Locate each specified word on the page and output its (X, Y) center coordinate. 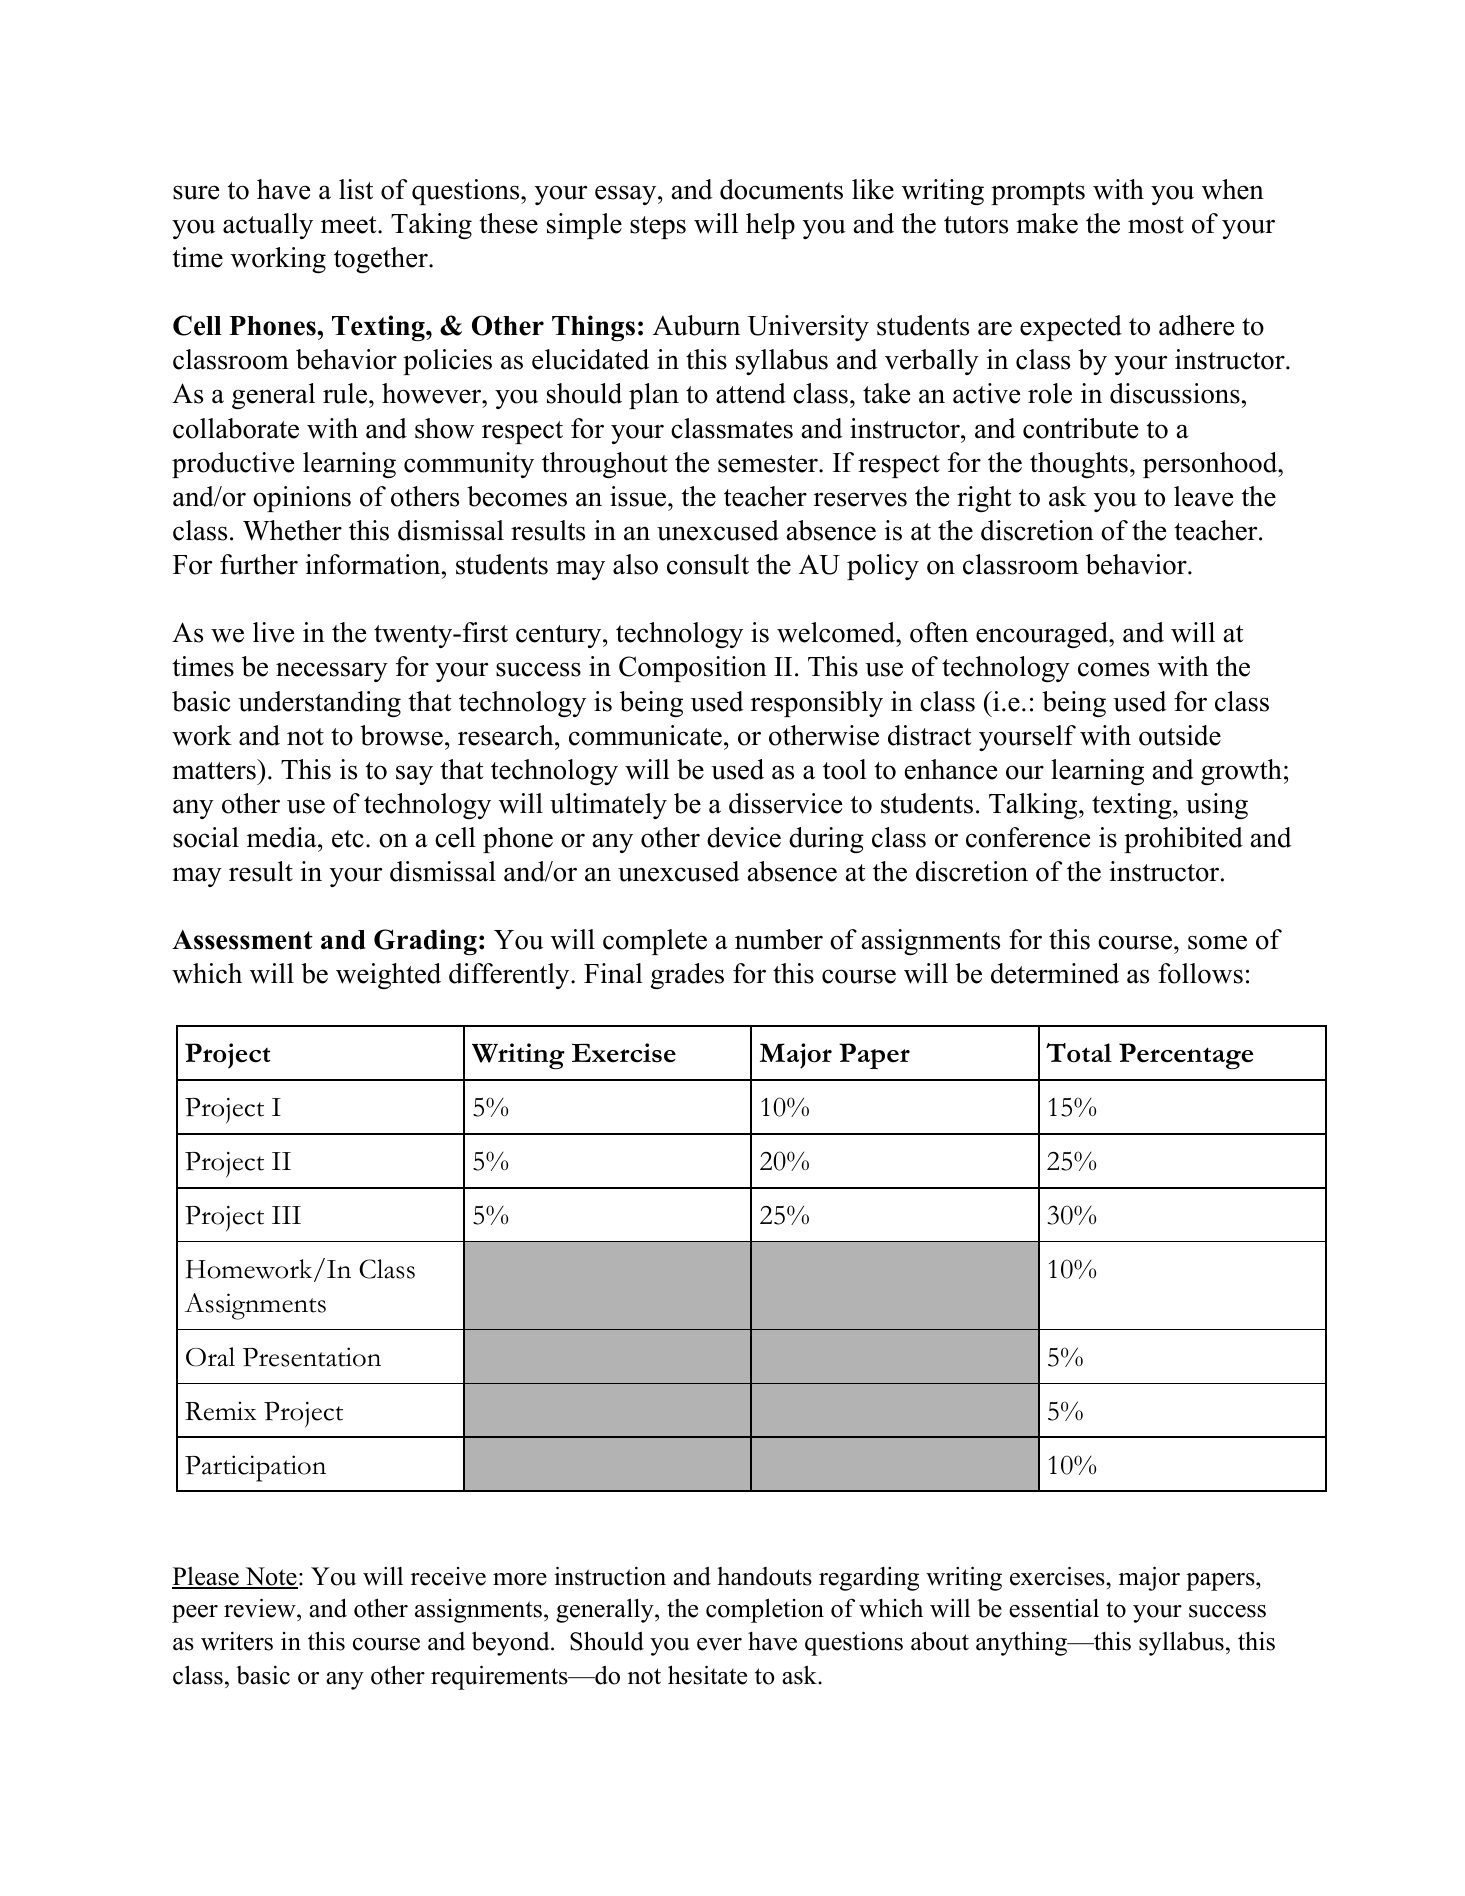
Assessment (242, 940)
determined (1055, 973)
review (261, 1609)
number (779, 939)
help (770, 226)
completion (765, 1610)
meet (350, 225)
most (1156, 225)
